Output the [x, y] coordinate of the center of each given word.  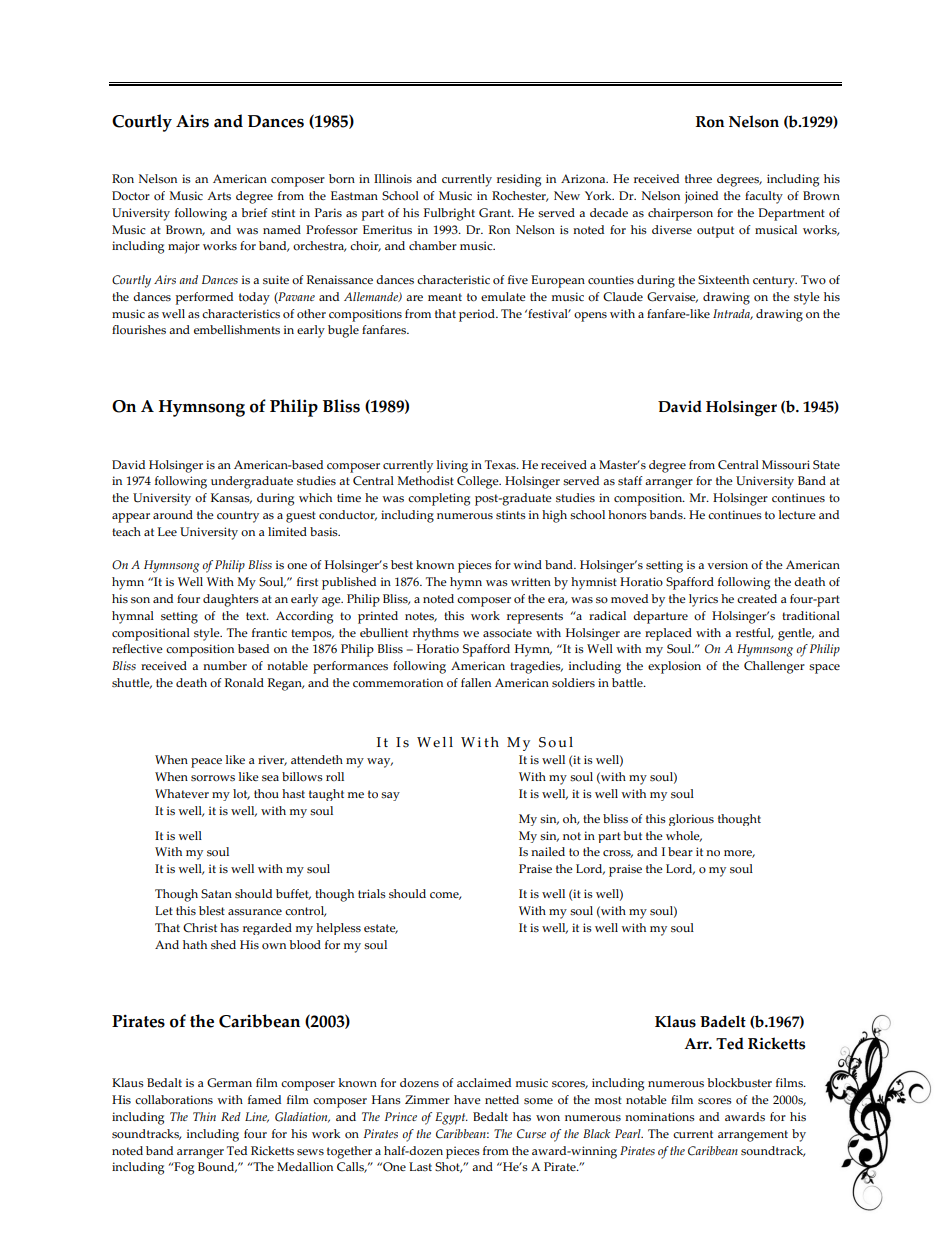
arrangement [753, 1136]
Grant [496, 213]
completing [439, 499]
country [238, 517]
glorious [691, 820]
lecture [797, 514]
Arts [219, 196]
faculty [764, 197]
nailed [548, 851]
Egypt [451, 1118]
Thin [204, 1116]
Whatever [182, 793]
